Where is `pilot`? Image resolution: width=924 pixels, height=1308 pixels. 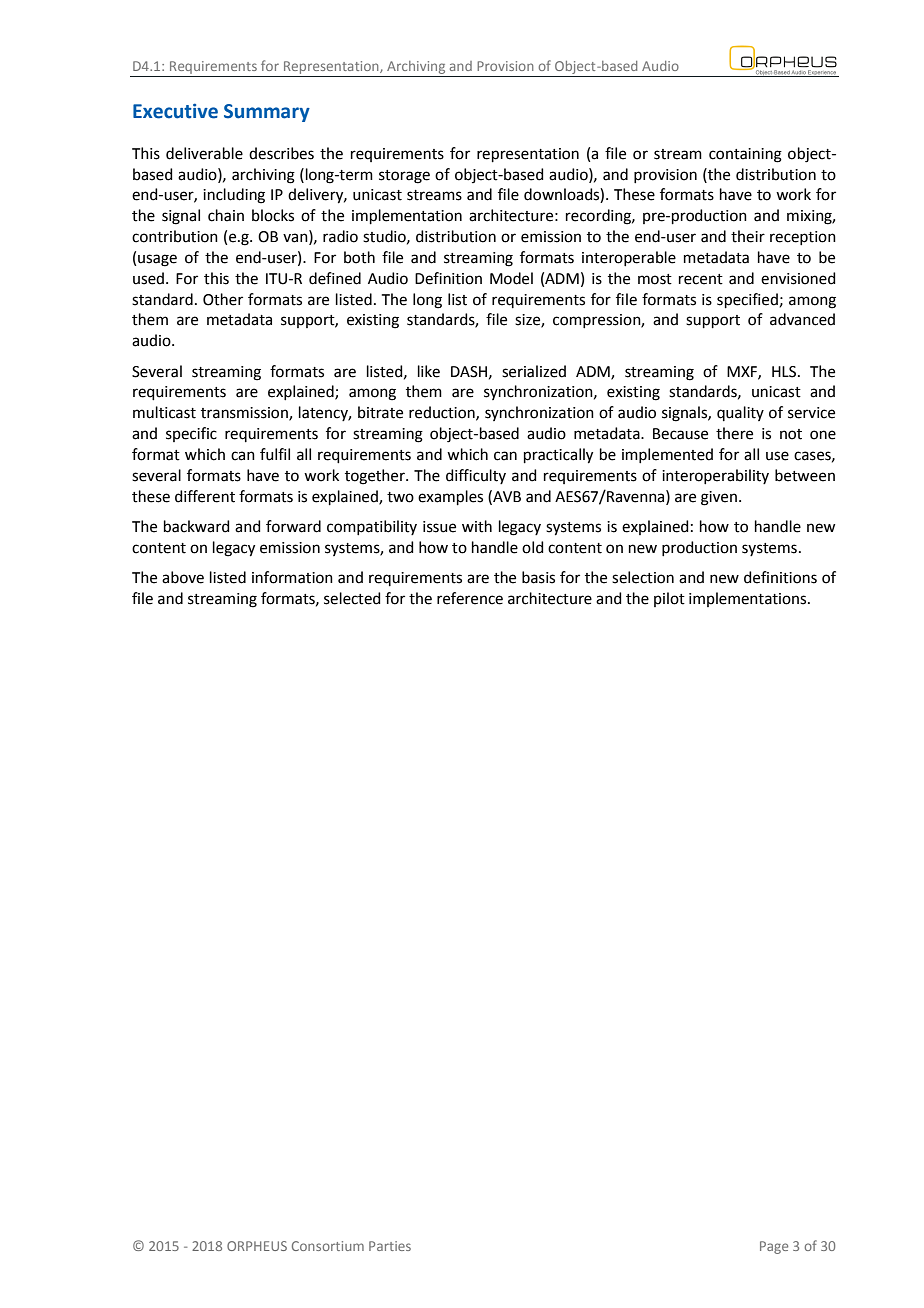 pilot is located at coordinates (669, 599).
